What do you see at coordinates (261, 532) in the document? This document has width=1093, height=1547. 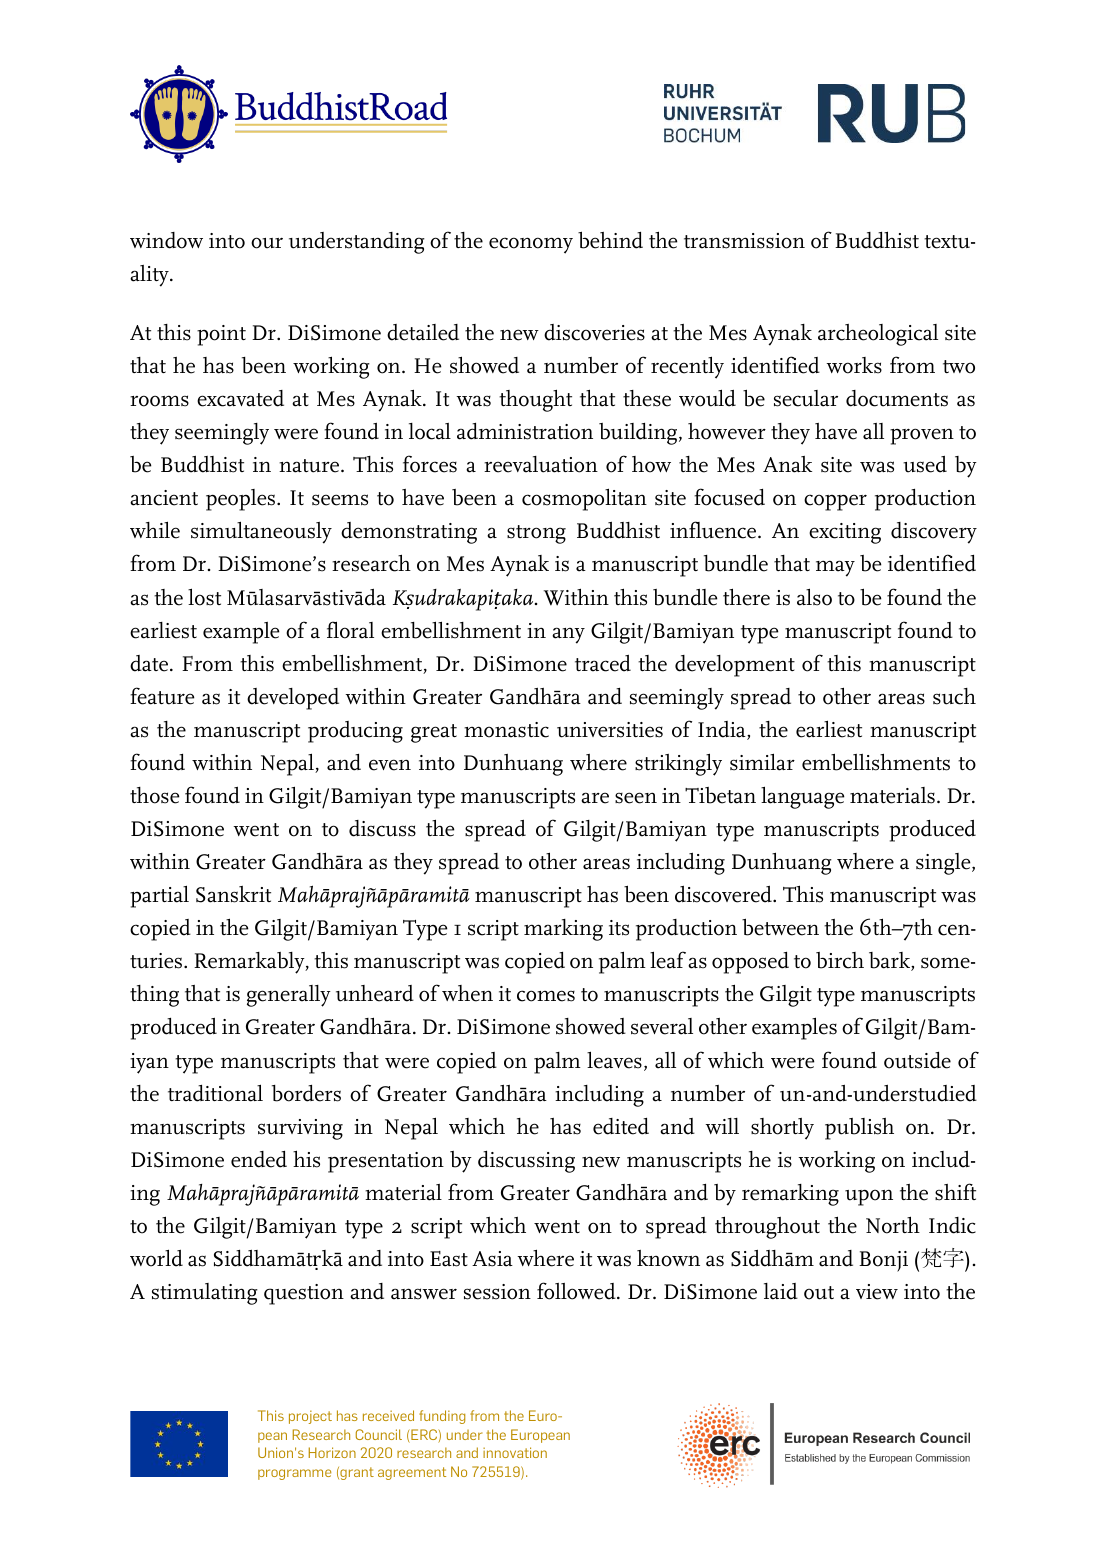 I see `simultaneously` at bounding box center [261, 532].
